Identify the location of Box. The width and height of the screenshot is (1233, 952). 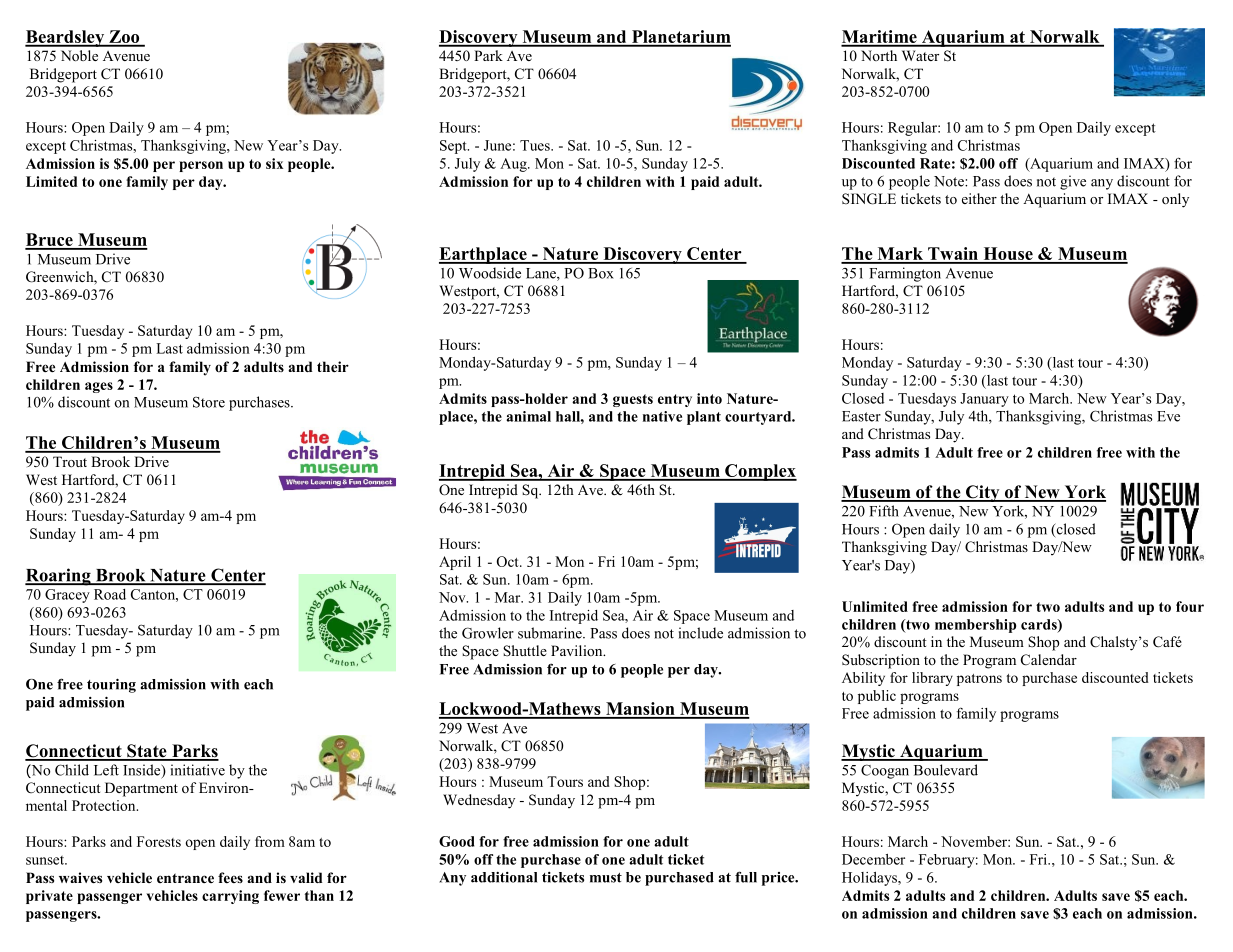
(601, 273).
